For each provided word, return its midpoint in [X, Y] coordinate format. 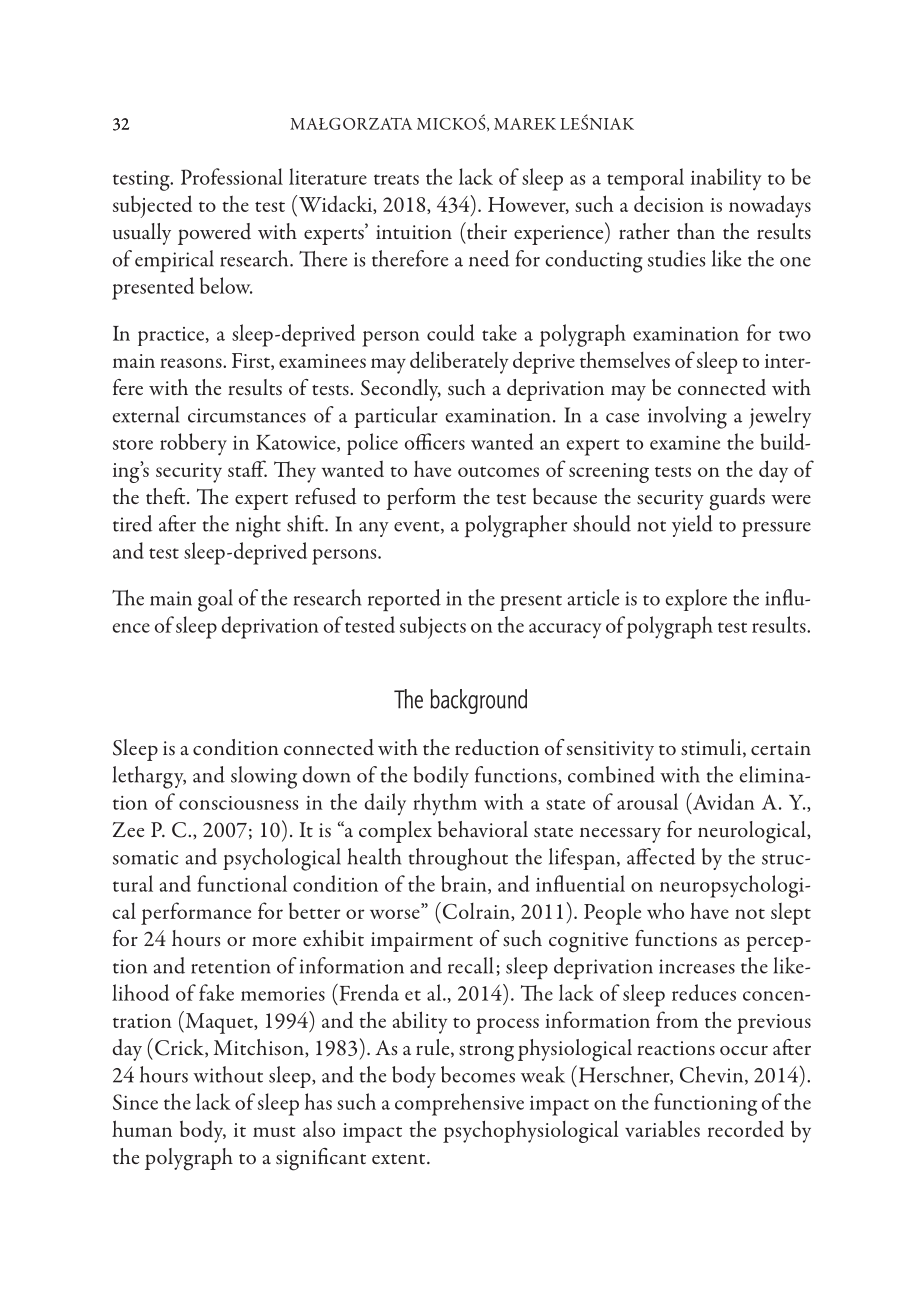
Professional [232, 176]
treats [396, 179]
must [274, 1131]
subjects [433, 627]
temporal [645, 179]
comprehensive [459, 1104]
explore [696, 600]
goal [215, 600]
